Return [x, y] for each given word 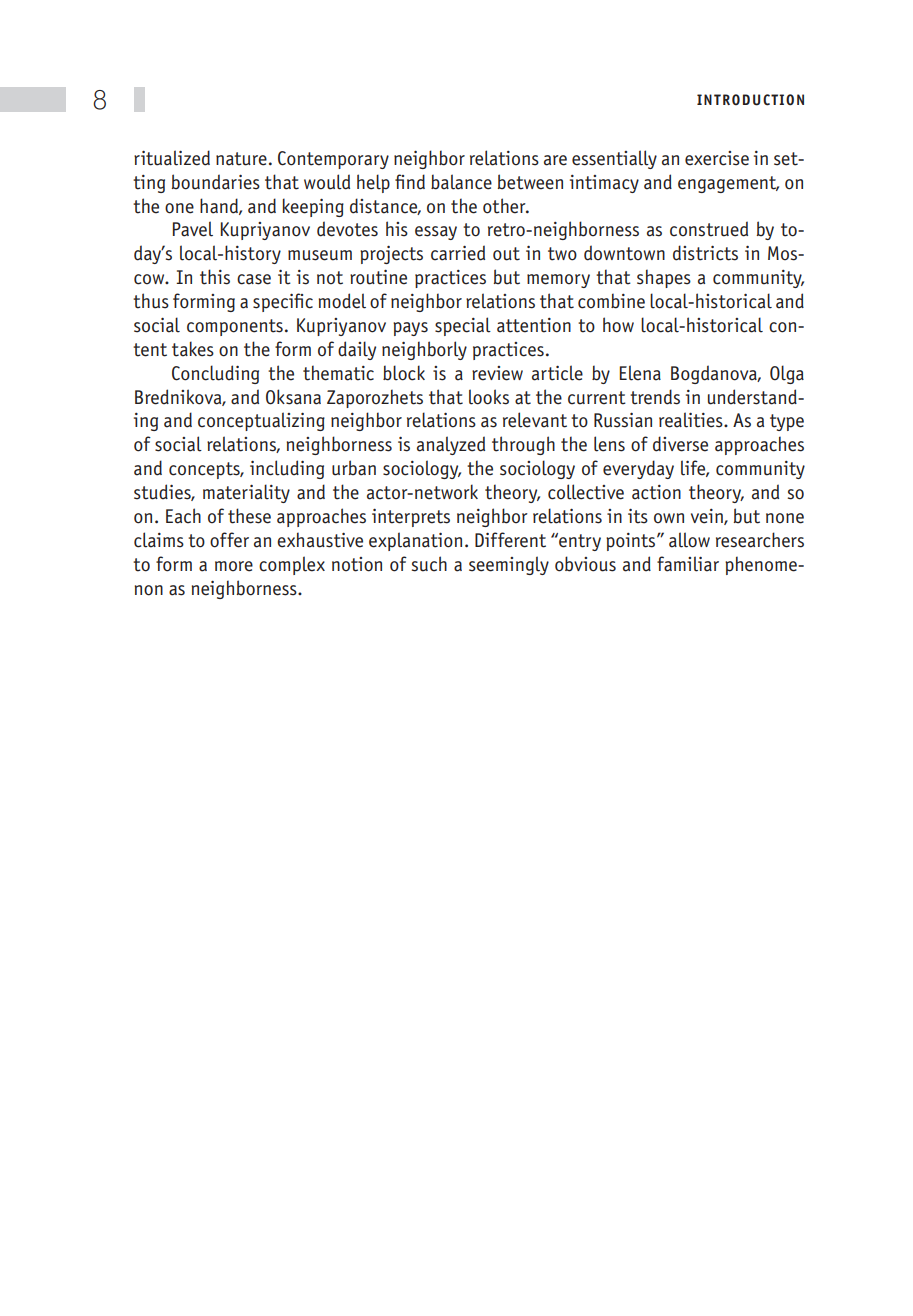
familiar [688, 564]
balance [461, 182]
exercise [717, 158]
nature [241, 159]
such [429, 564]
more [234, 566]
